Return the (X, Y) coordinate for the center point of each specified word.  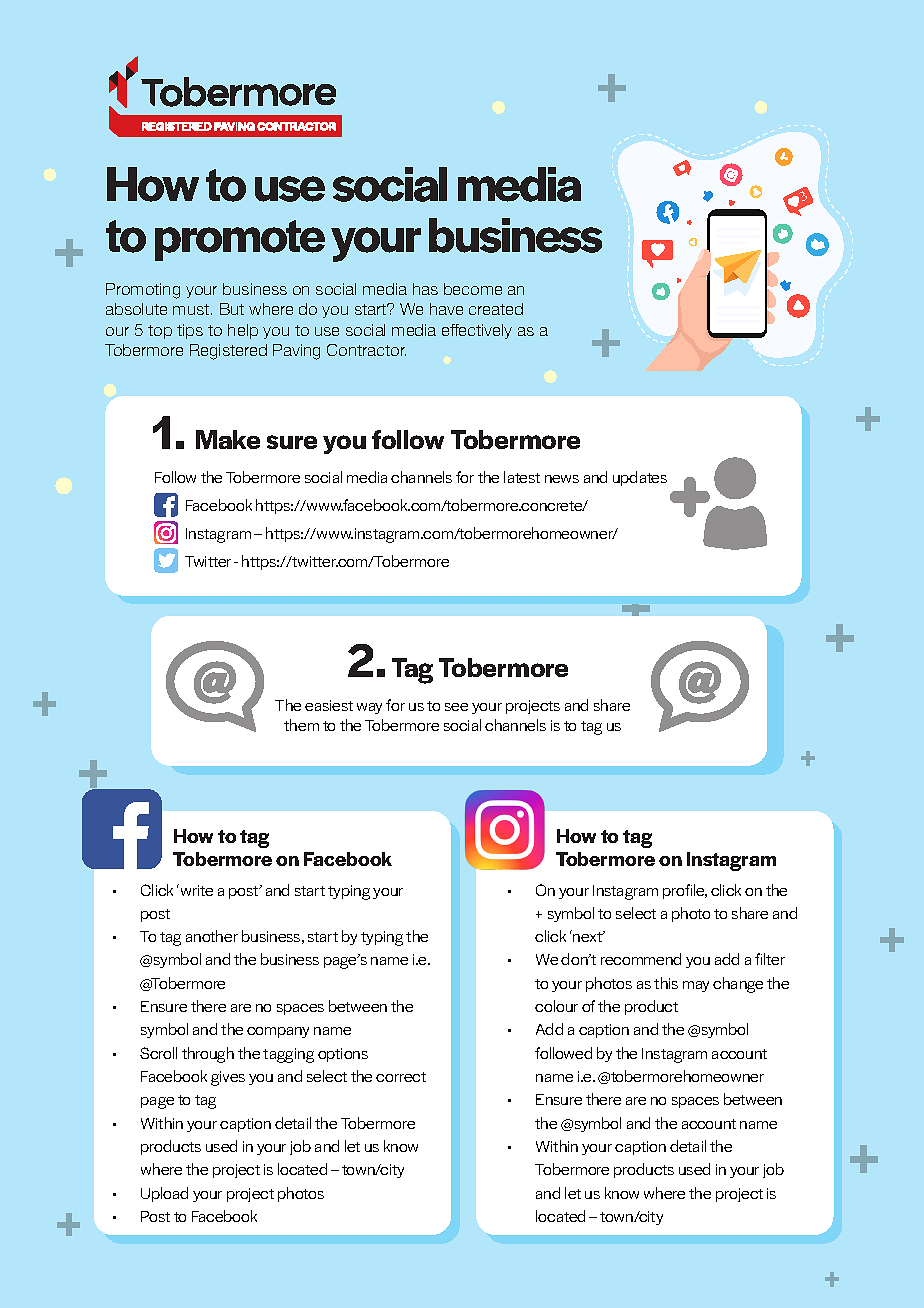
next (587, 936)
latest (522, 477)
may (696, 986)
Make (228, 439)
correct (401, 1077)
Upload (164, 1194)
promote (240, 240)
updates (640, 478)
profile (685, 891)
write (195, 890)
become (473, 289)
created (496, 309)
